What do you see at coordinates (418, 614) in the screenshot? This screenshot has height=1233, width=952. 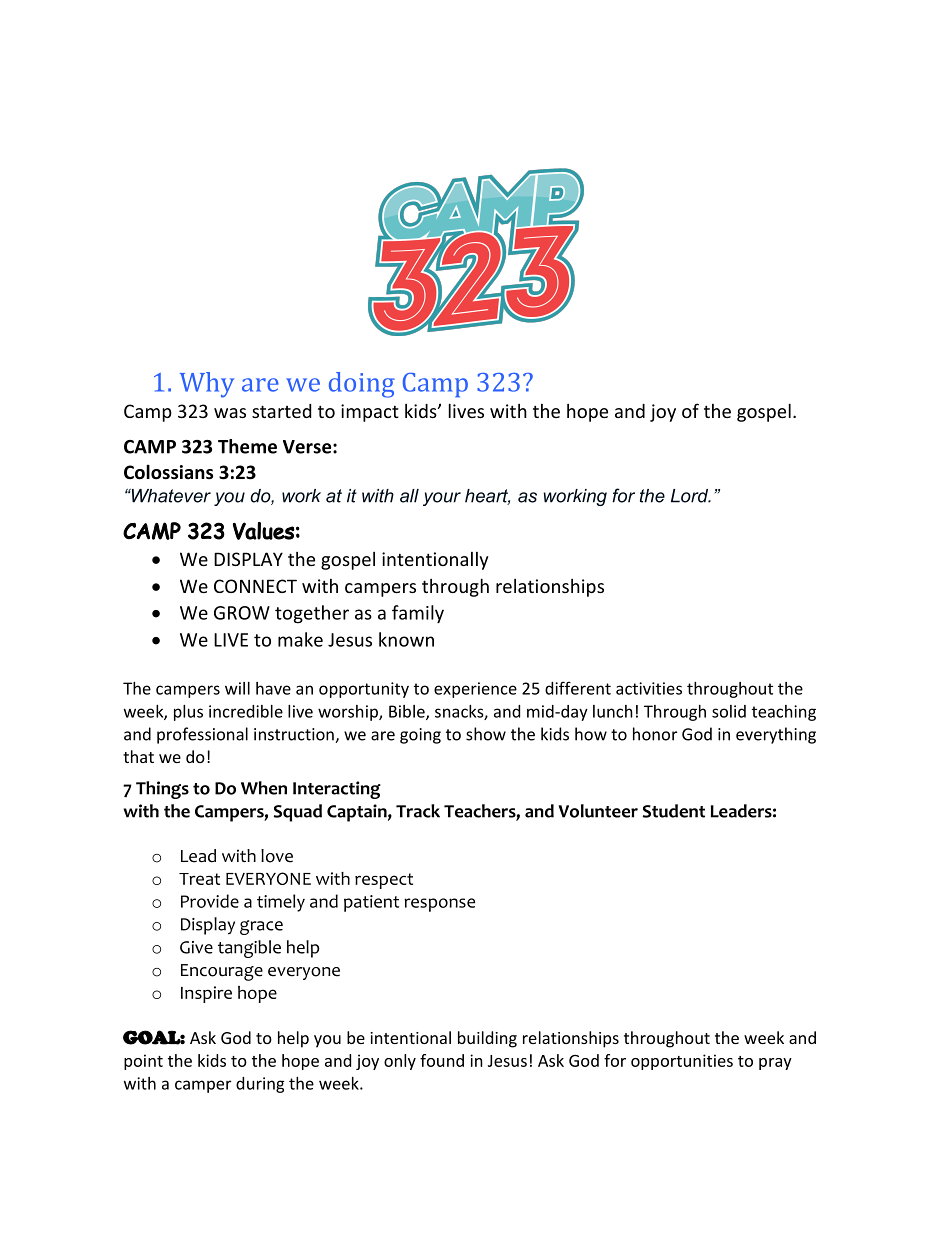 I see `family` at bounding box center [418, 614].
